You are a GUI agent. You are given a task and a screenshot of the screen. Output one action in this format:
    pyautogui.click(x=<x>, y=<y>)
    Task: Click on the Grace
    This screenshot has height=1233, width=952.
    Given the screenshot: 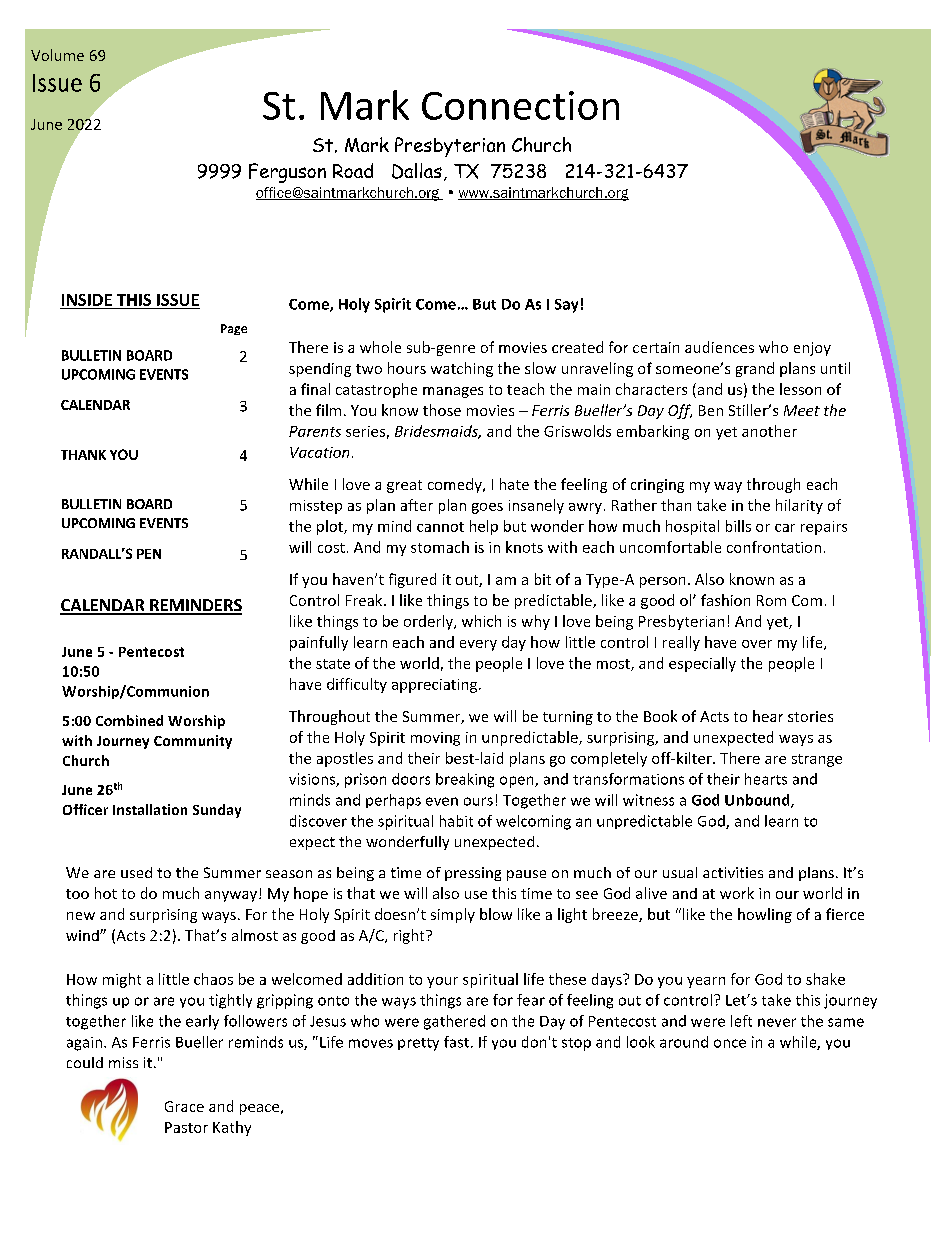 What is the action you would take?
    pyautogui.click(x=184, y=1106)
